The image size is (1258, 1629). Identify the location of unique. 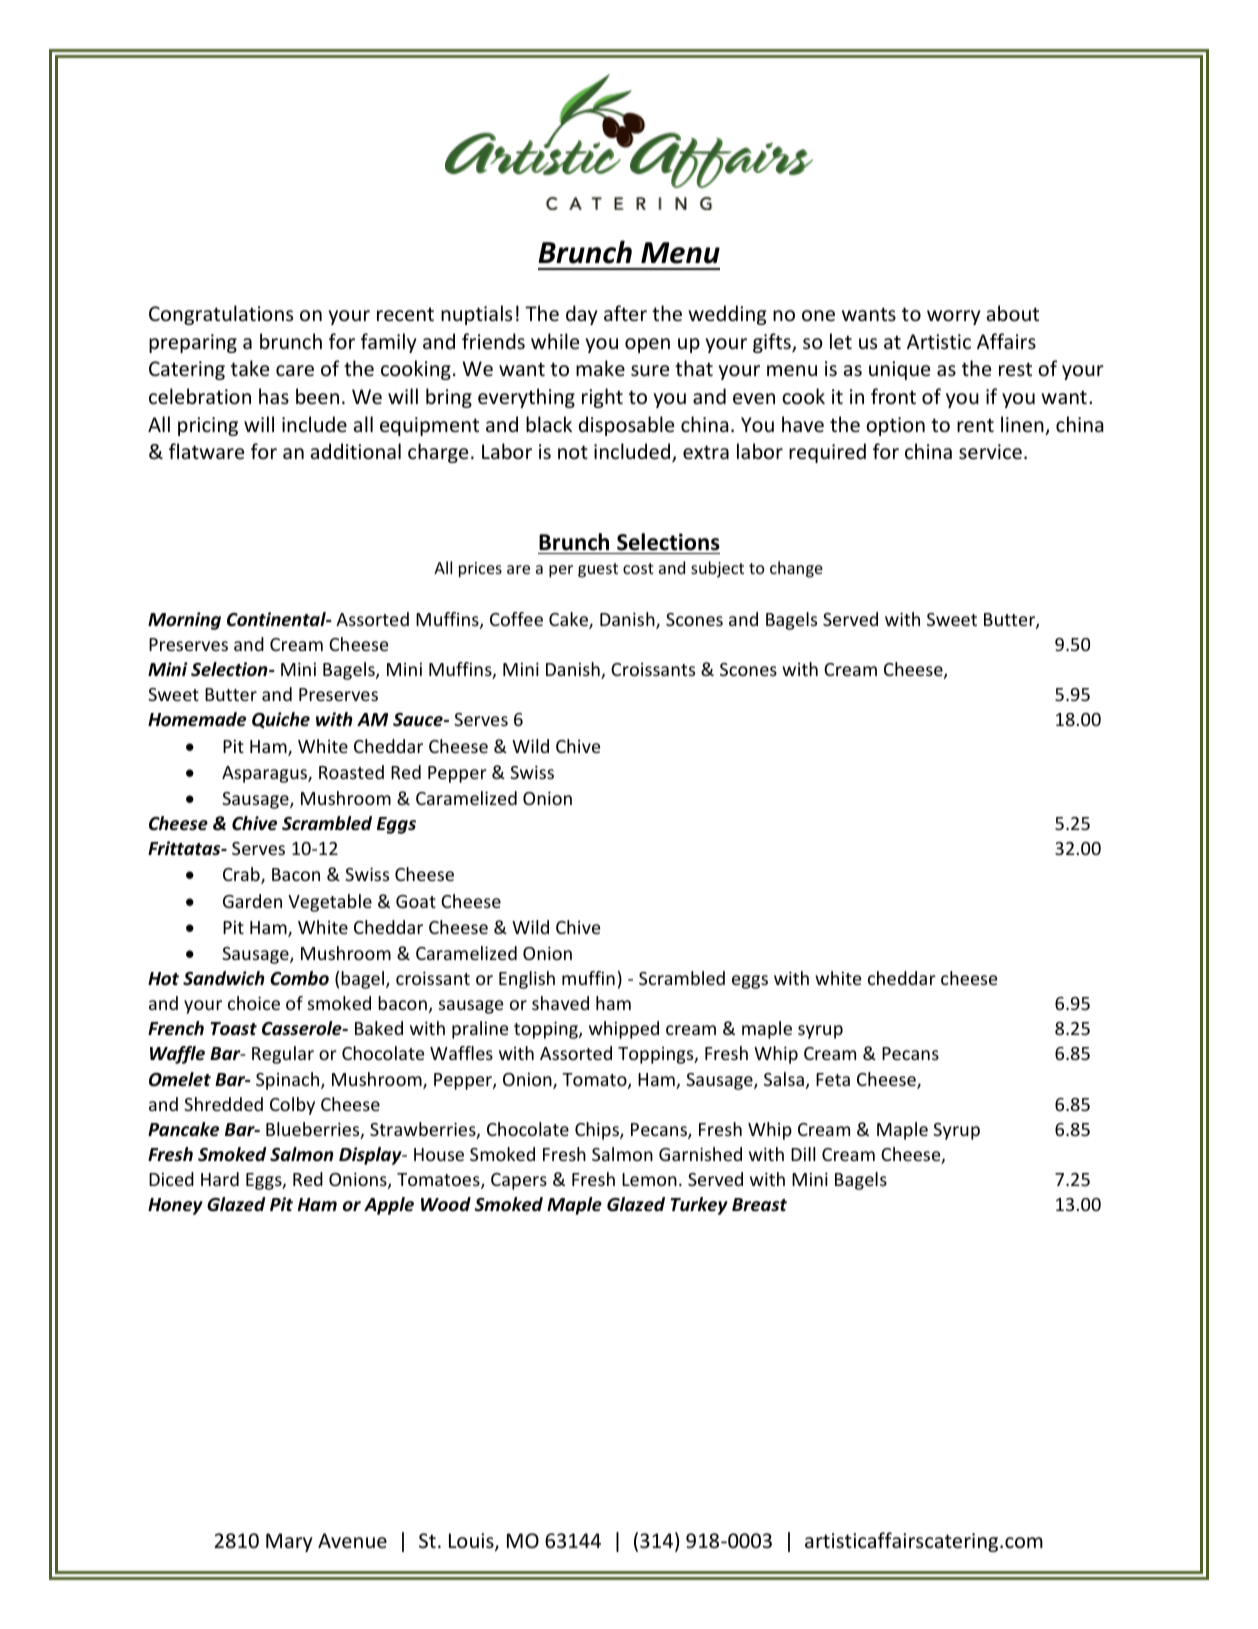
(899, 370).
